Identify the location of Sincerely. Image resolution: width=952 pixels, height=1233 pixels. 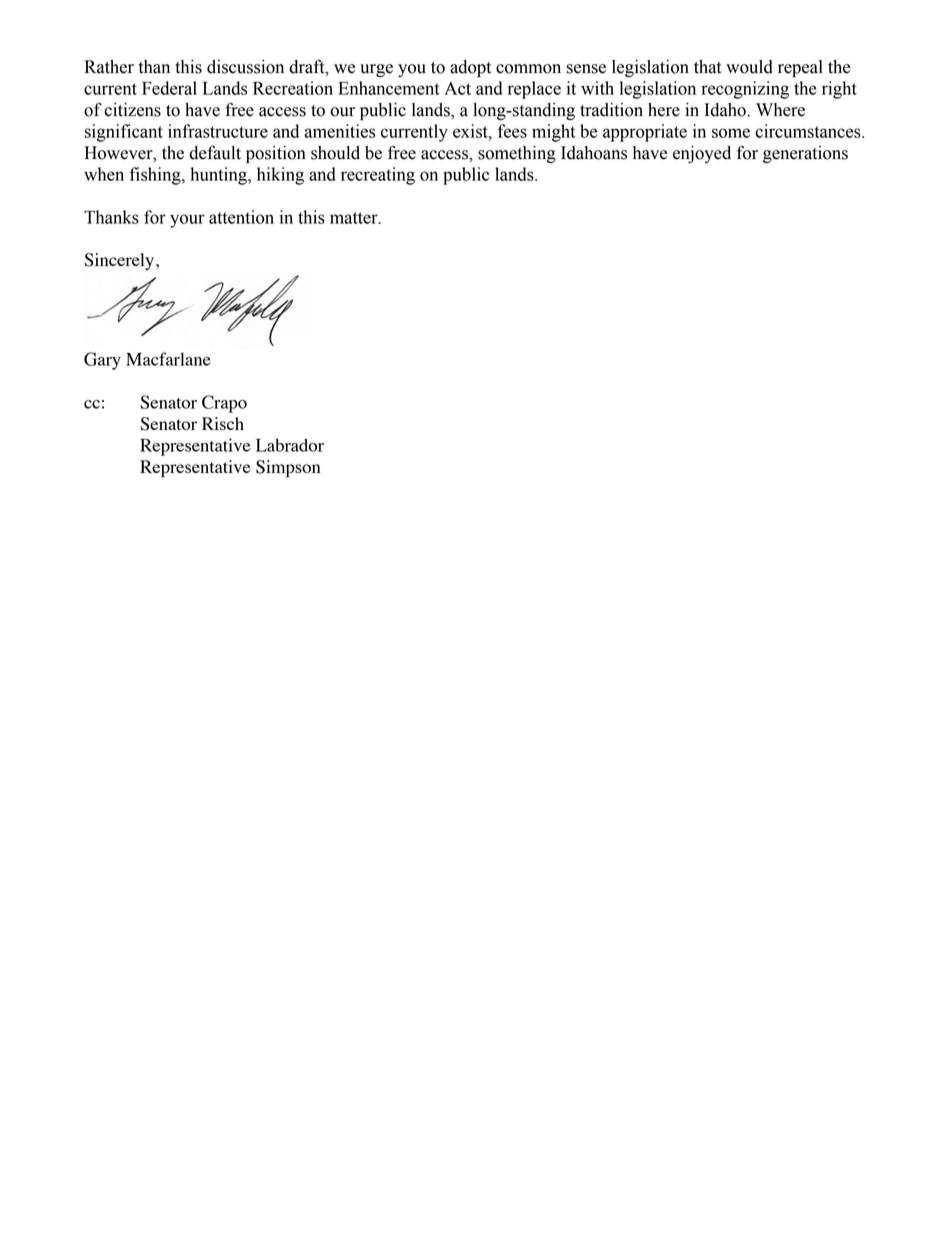
(119, 261).
